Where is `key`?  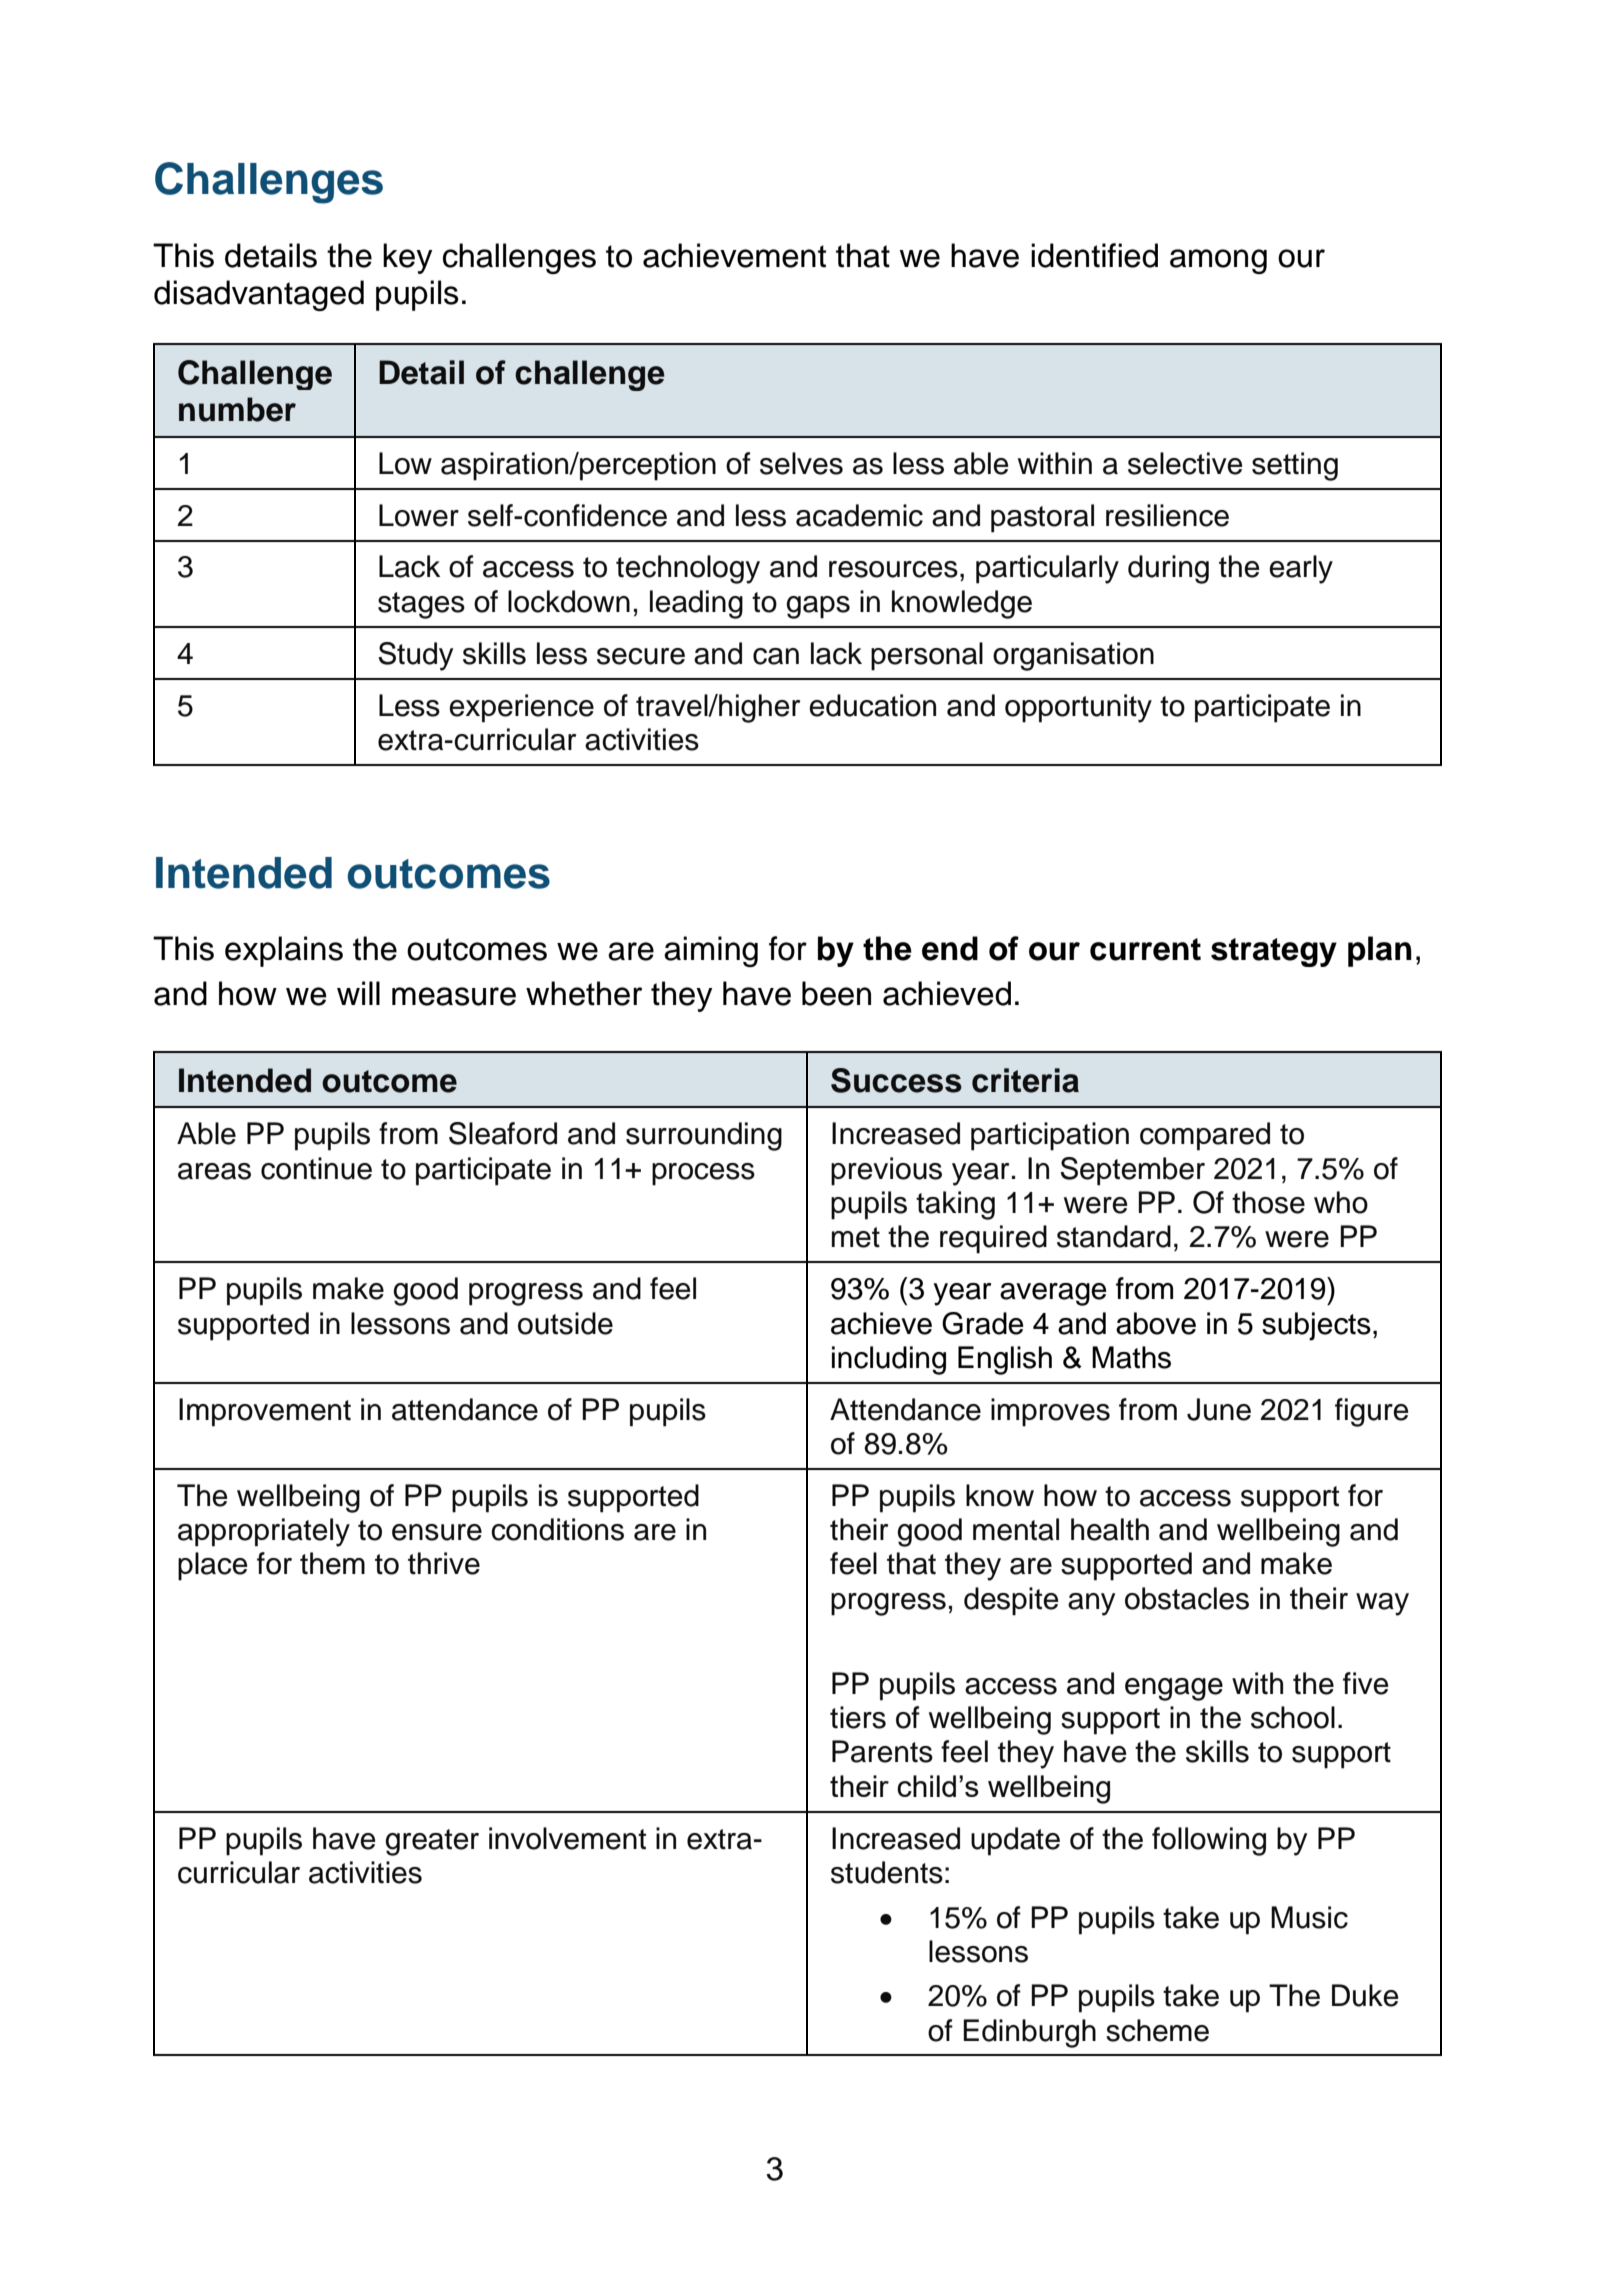 key is located at coordinates (408, 258).
